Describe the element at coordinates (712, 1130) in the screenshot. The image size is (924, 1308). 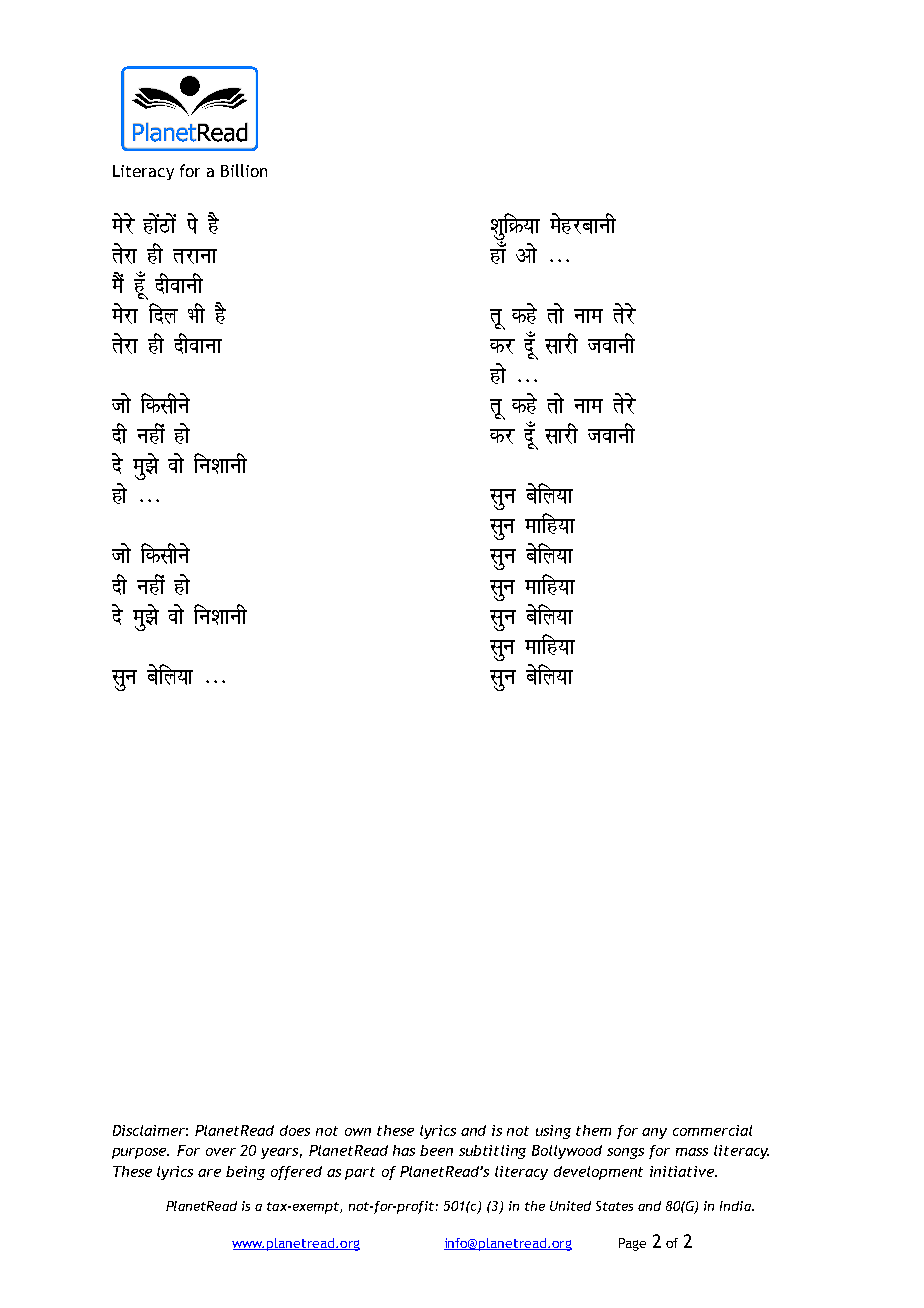
I see `commercial` at that location.
